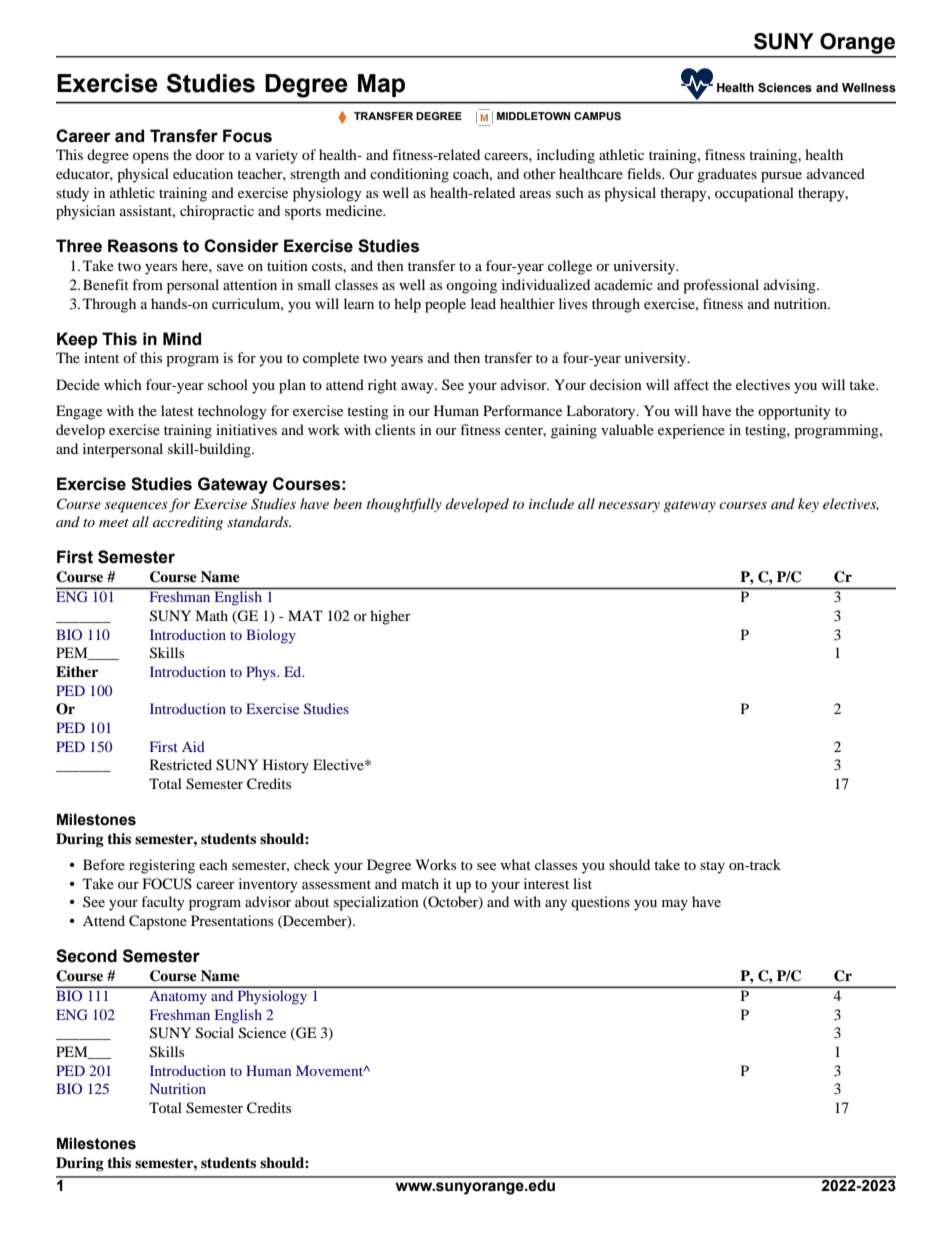  I want to click on meet, so click(114, 523).
